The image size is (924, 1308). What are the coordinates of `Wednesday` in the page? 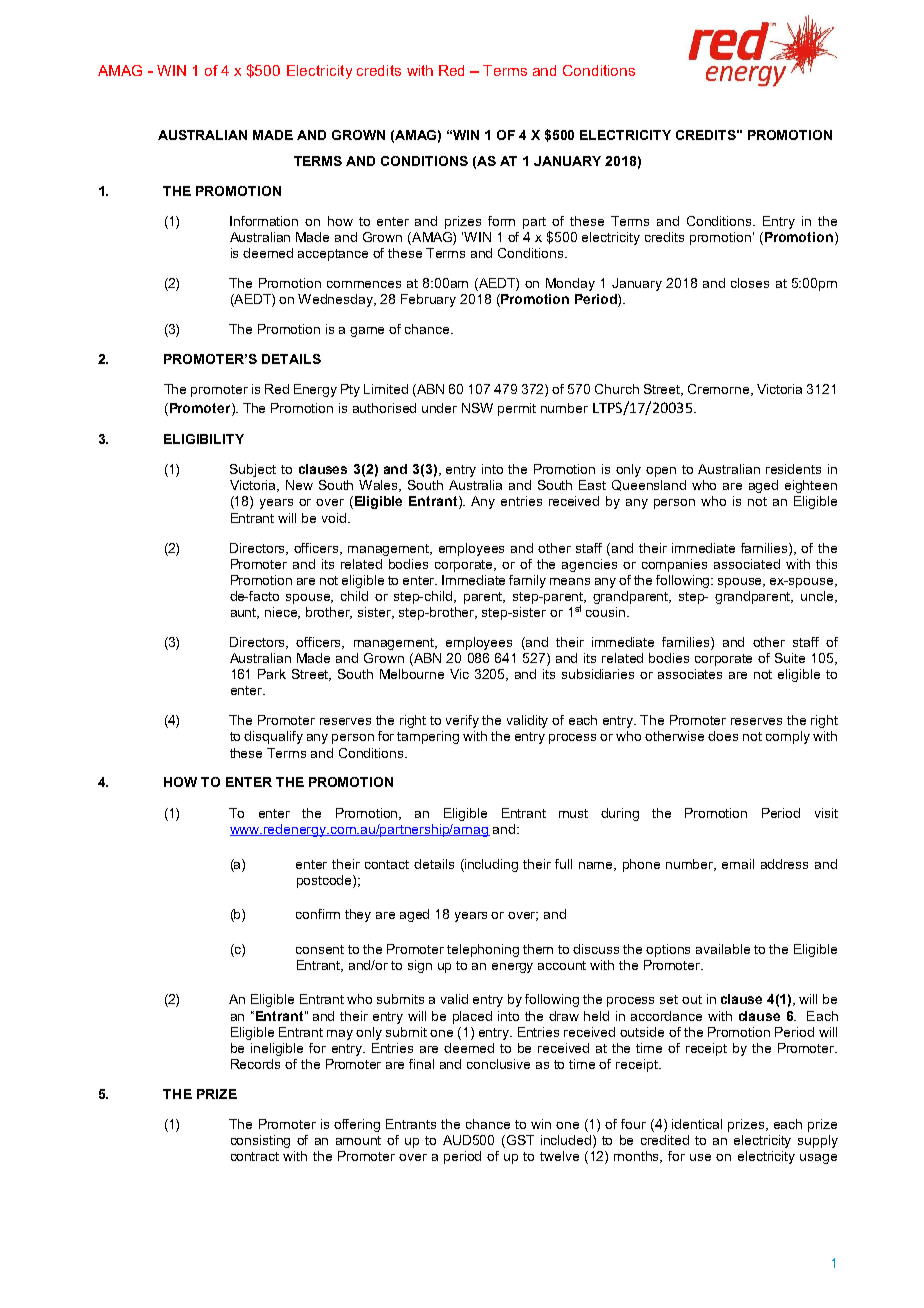 It's located at (337, 300).
